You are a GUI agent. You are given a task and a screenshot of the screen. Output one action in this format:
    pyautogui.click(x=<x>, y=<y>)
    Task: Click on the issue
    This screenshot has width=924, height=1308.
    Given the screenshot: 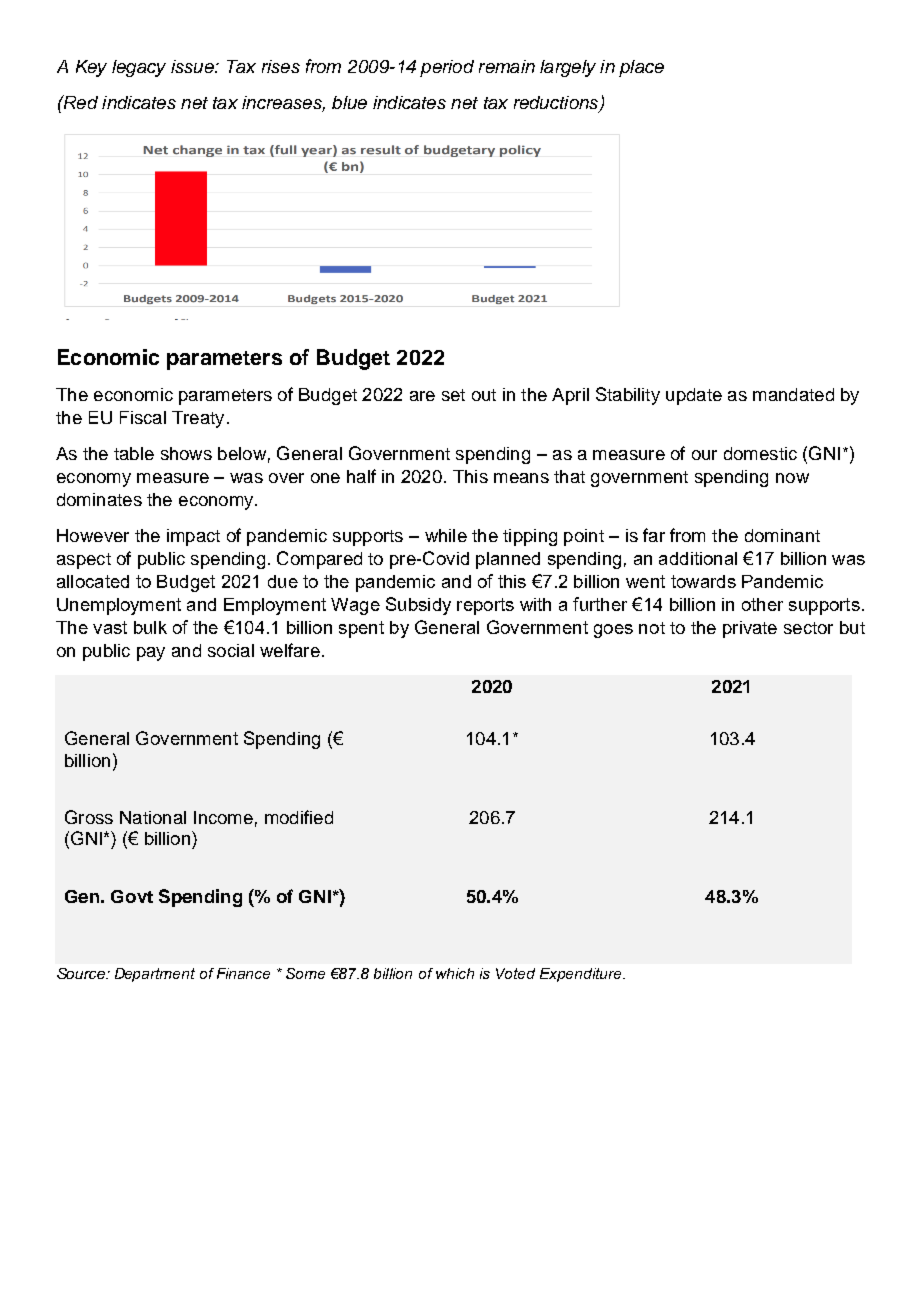 What is the action you would take?
    pyautogui.click(x=193, y=66)
